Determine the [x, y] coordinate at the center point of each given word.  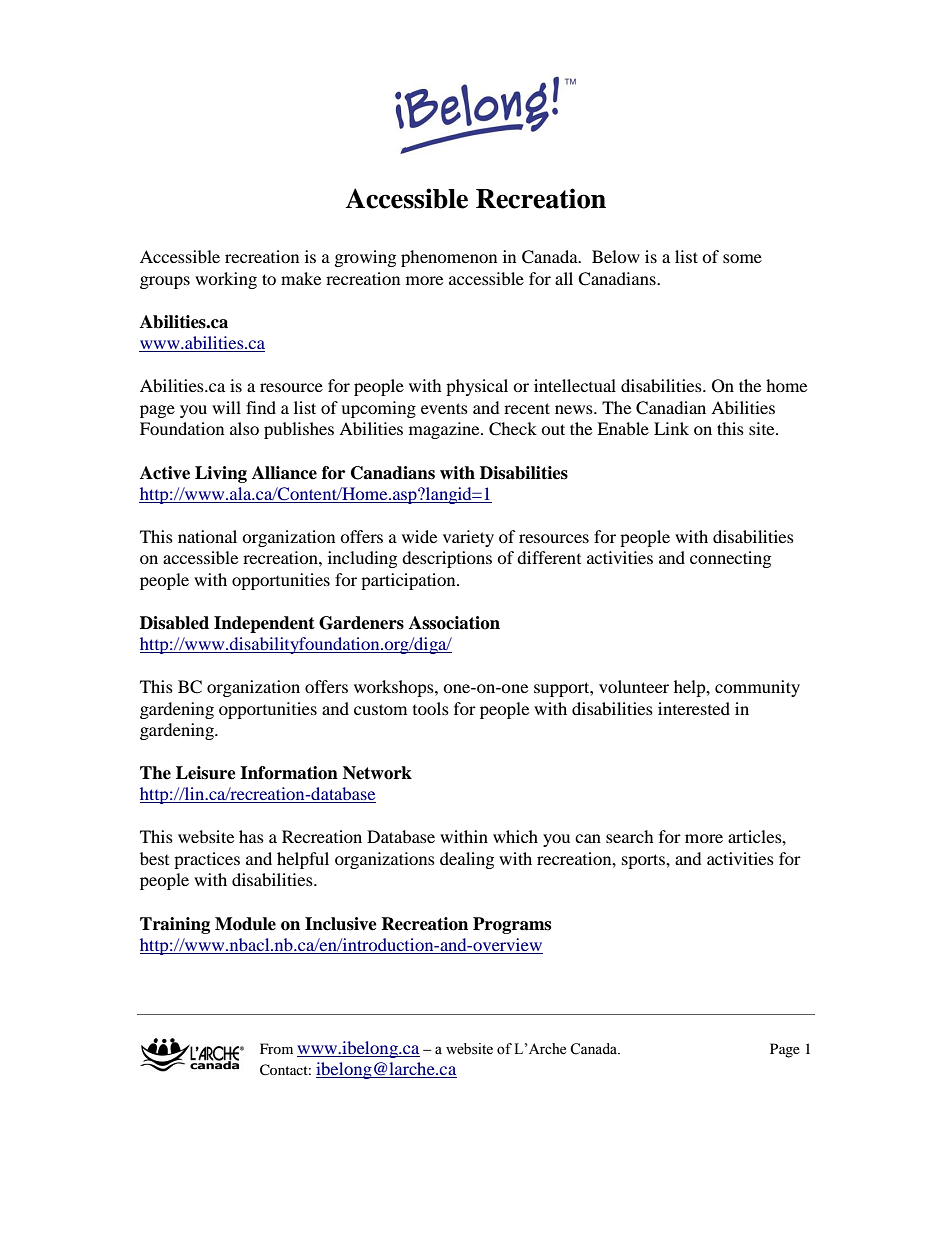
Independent [264, 624]
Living [221, 474]
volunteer [634, 686]
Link [671, 428]
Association [454, 623]
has [251, 836]
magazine [445, 430]
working [226, 280]
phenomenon [449, 258]
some [742, 258]
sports [644, 861]
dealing [467, 860]
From [276, 1048]
